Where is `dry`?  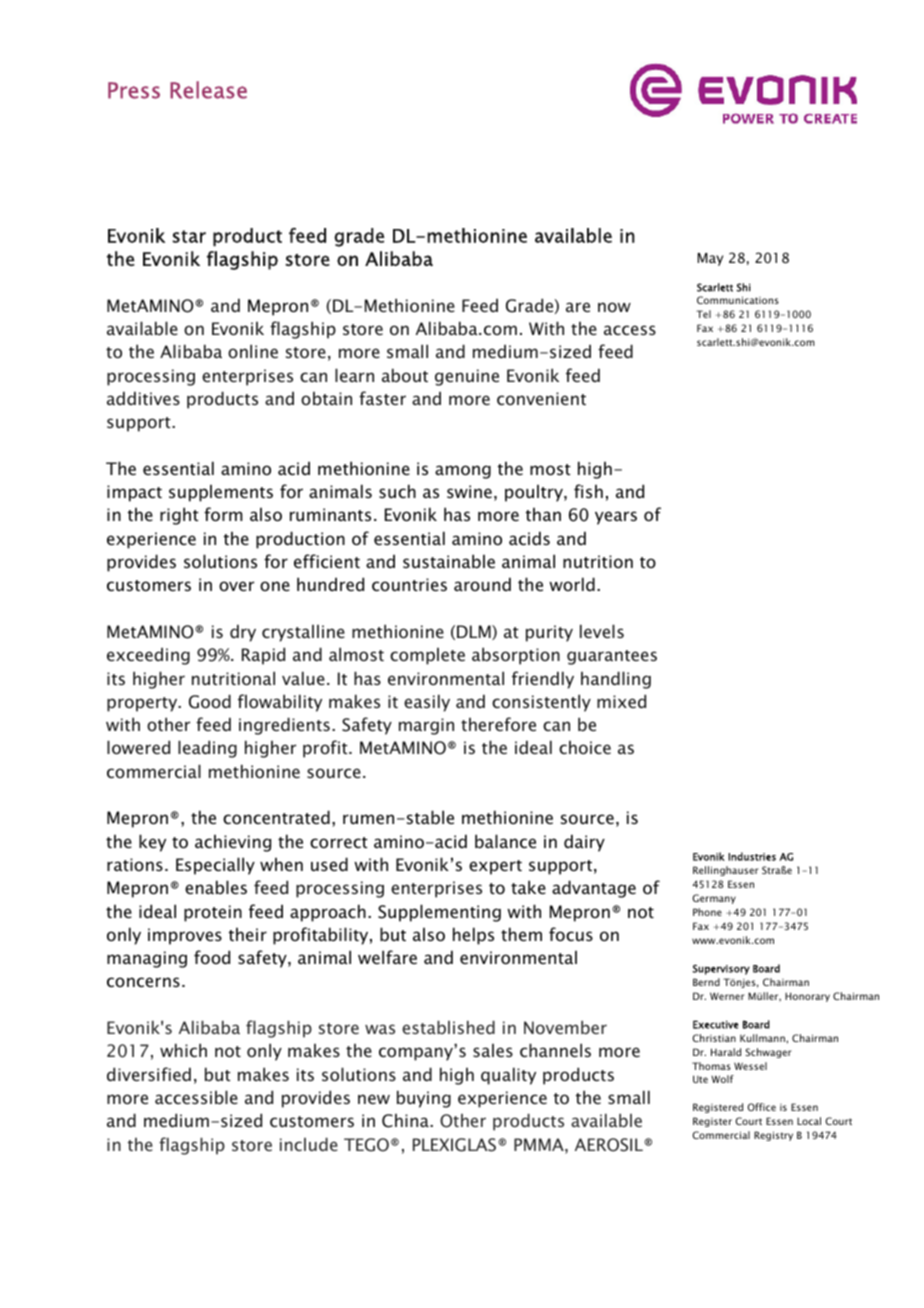
dry is located at coordinates (243, 633).
